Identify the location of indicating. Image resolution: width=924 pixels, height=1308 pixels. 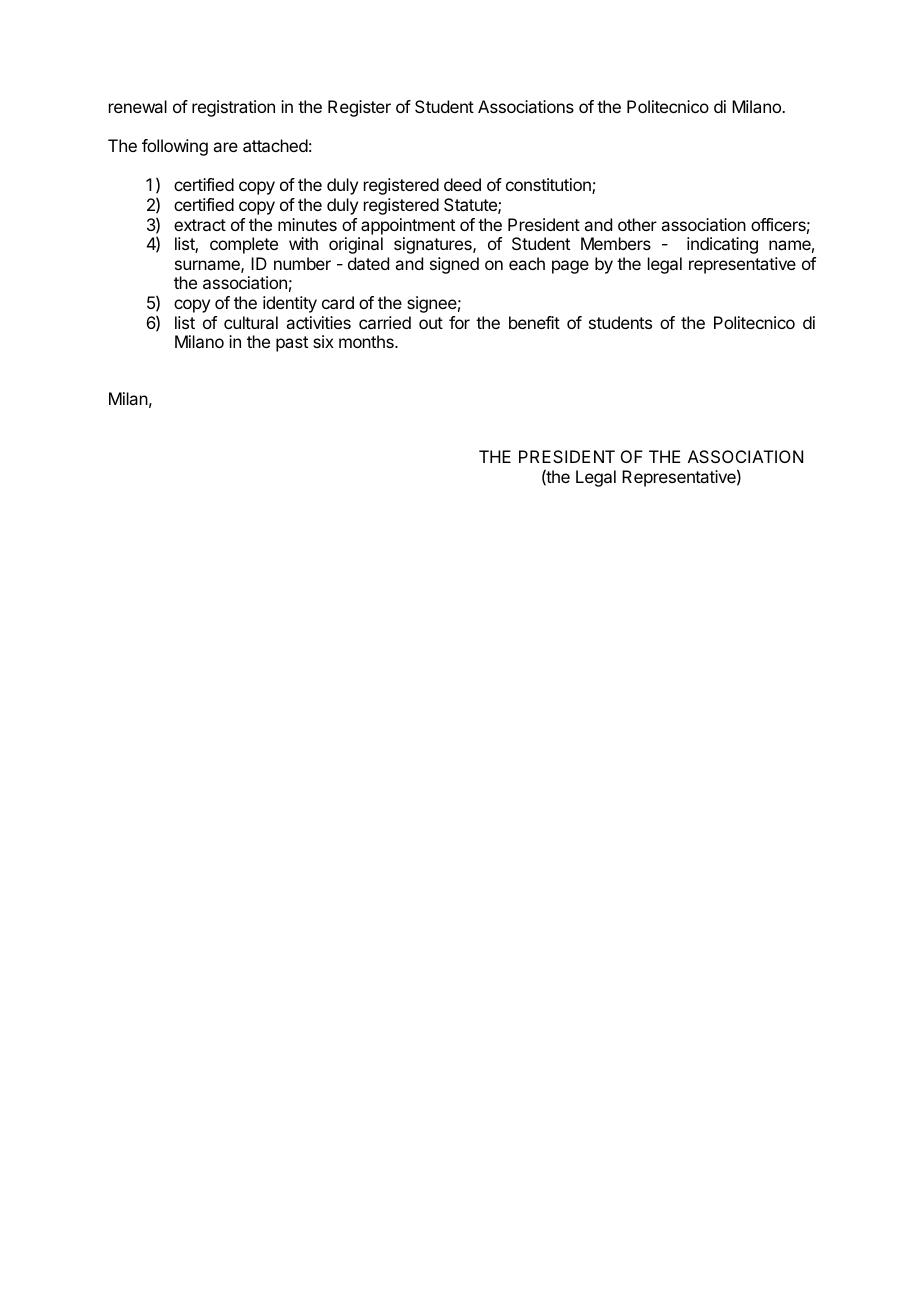
(722, 245).
